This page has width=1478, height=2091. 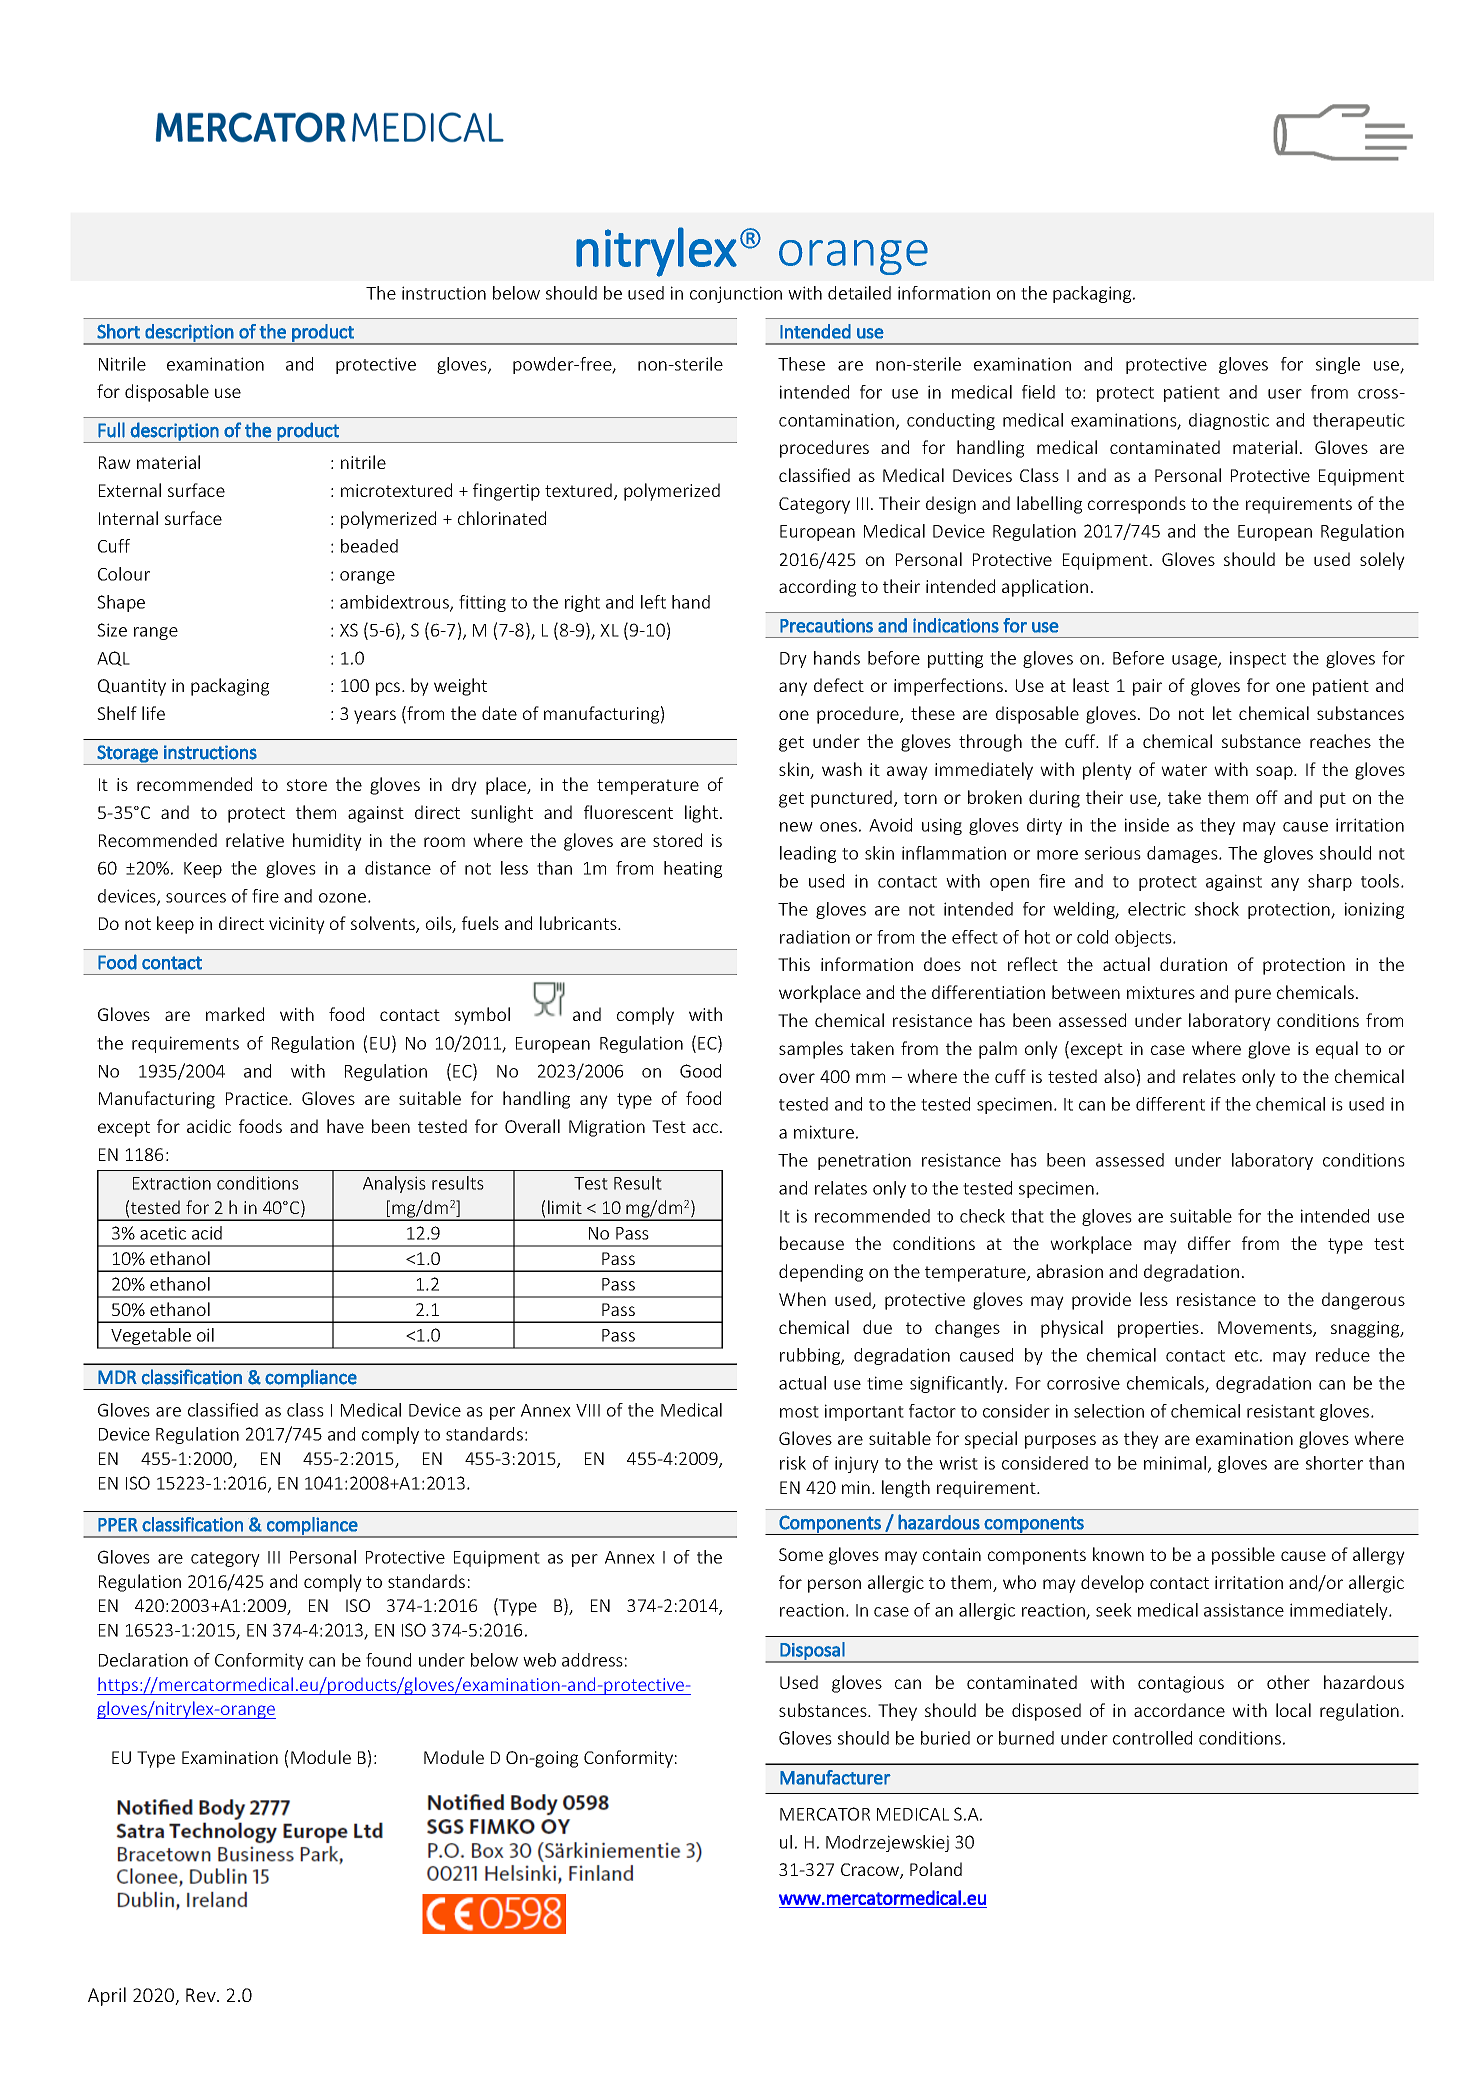 I want to click on conjunction, so click(x=736, y=294).
